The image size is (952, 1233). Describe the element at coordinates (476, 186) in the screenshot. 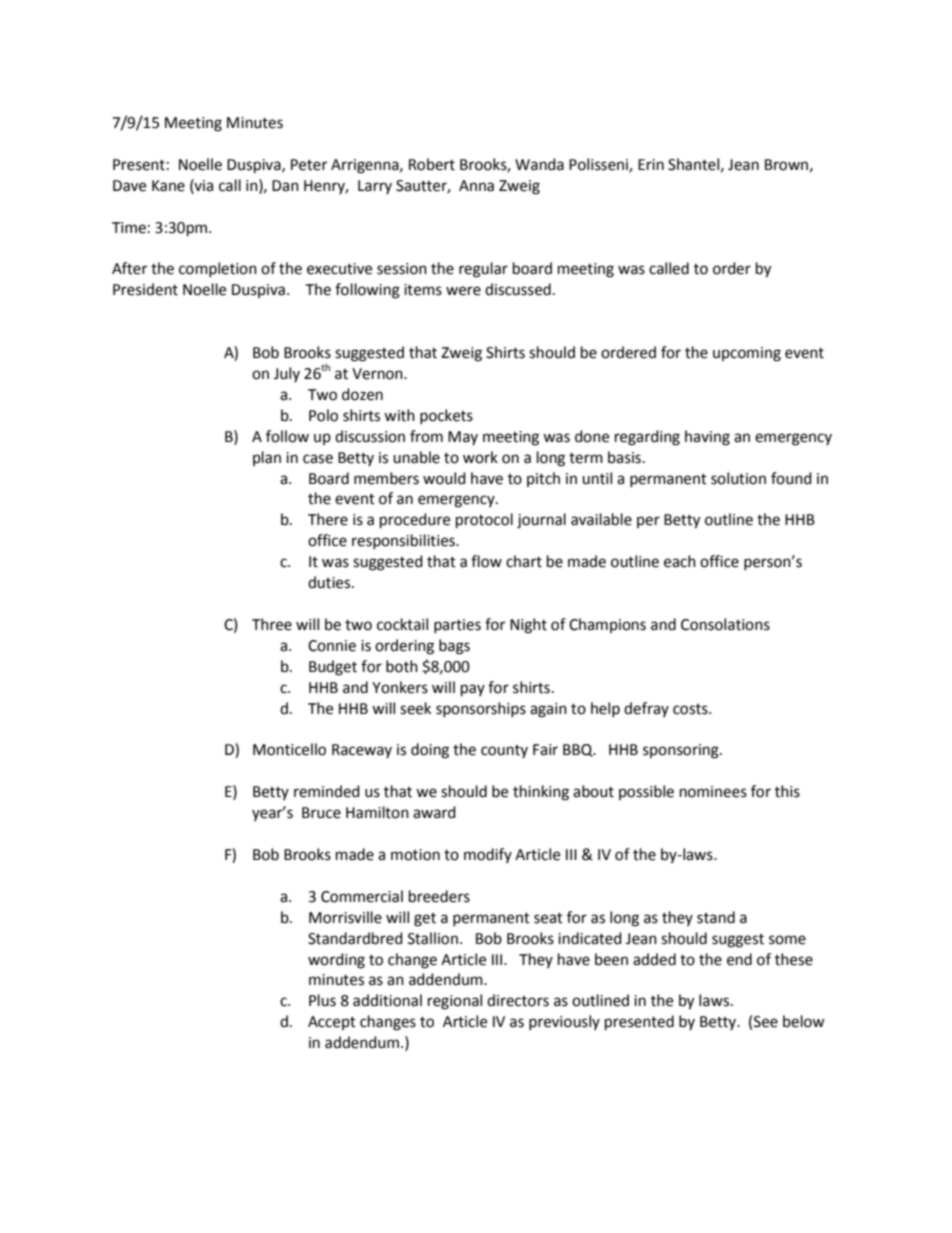

I see `Anna` at that location.
